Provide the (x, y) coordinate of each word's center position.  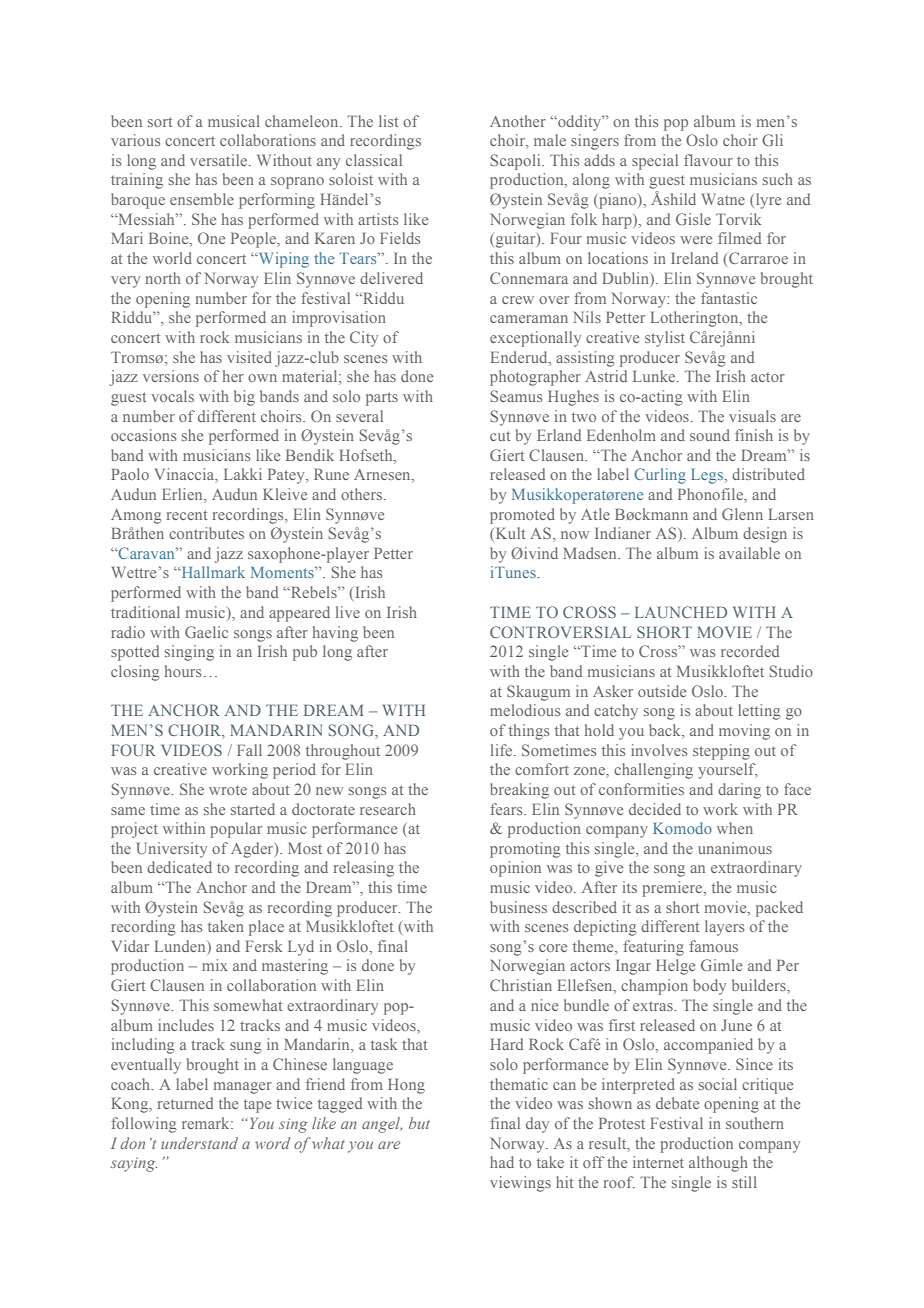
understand (199, 1143)
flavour (708, 160)
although (718, 1164)
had (502, 1162)
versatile (220, 160)
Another (518, 121)
